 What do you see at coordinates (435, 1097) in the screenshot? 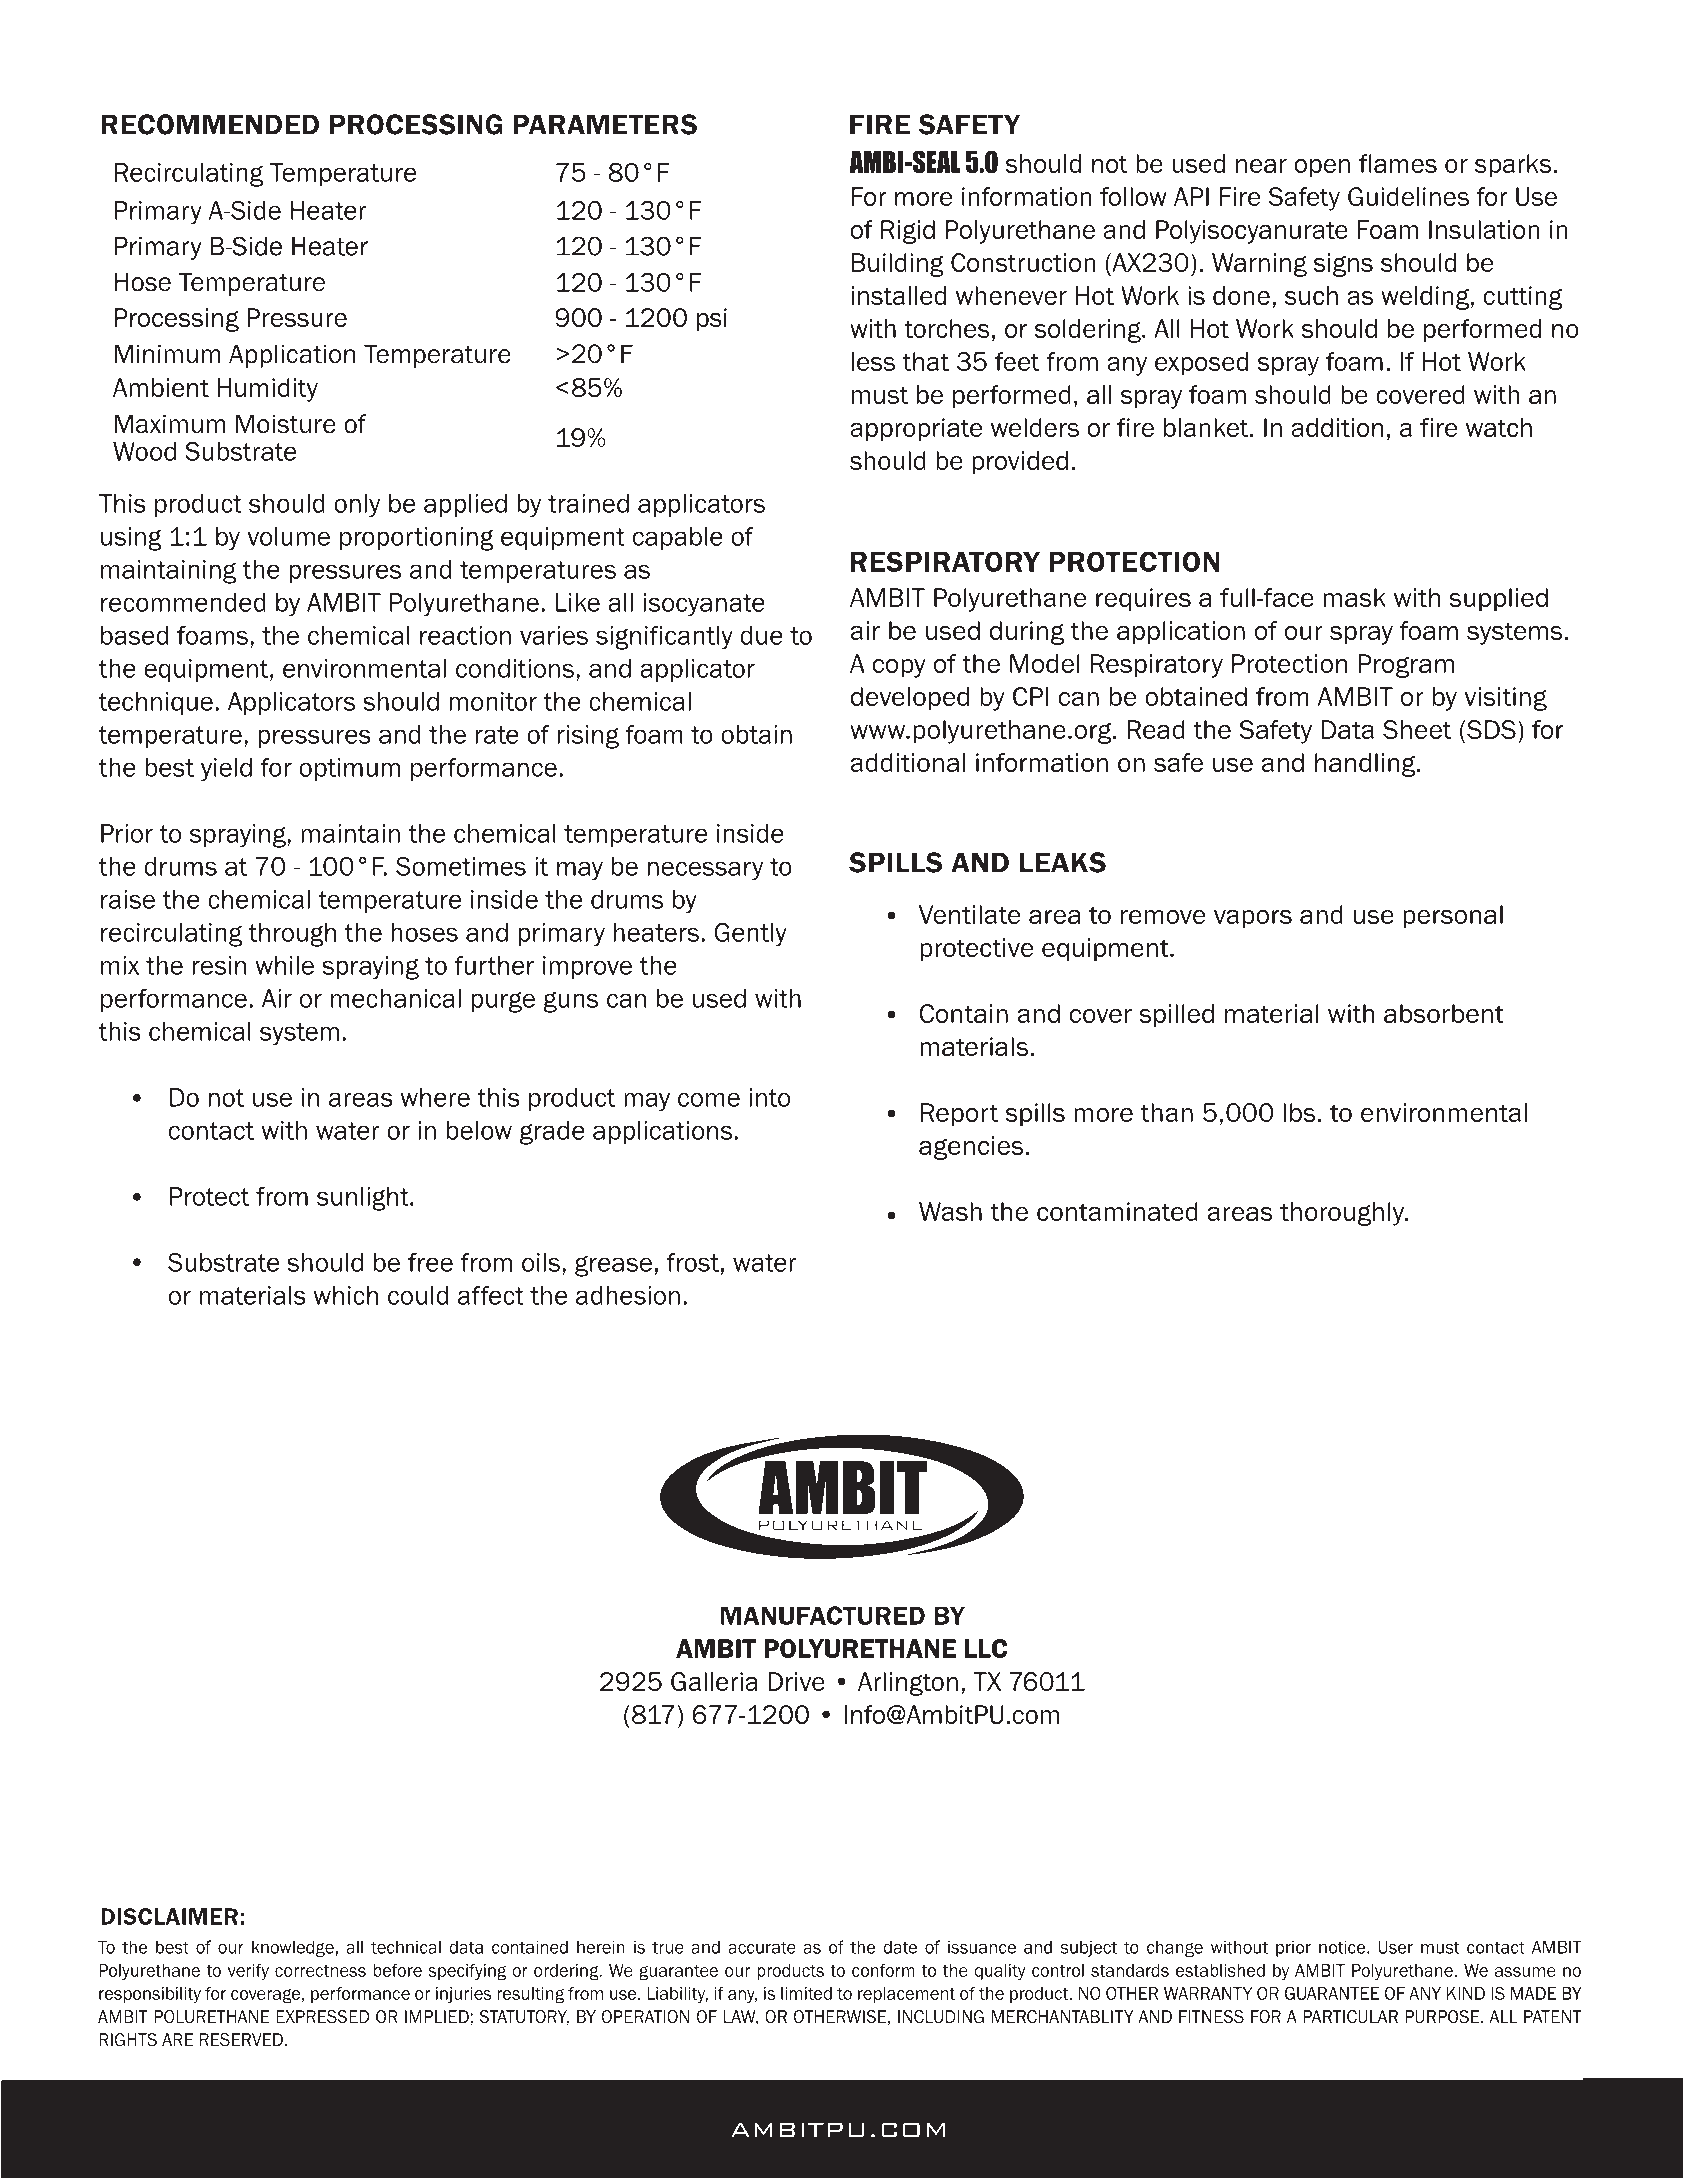
I see `where` at bounding box center [435, 1097].
